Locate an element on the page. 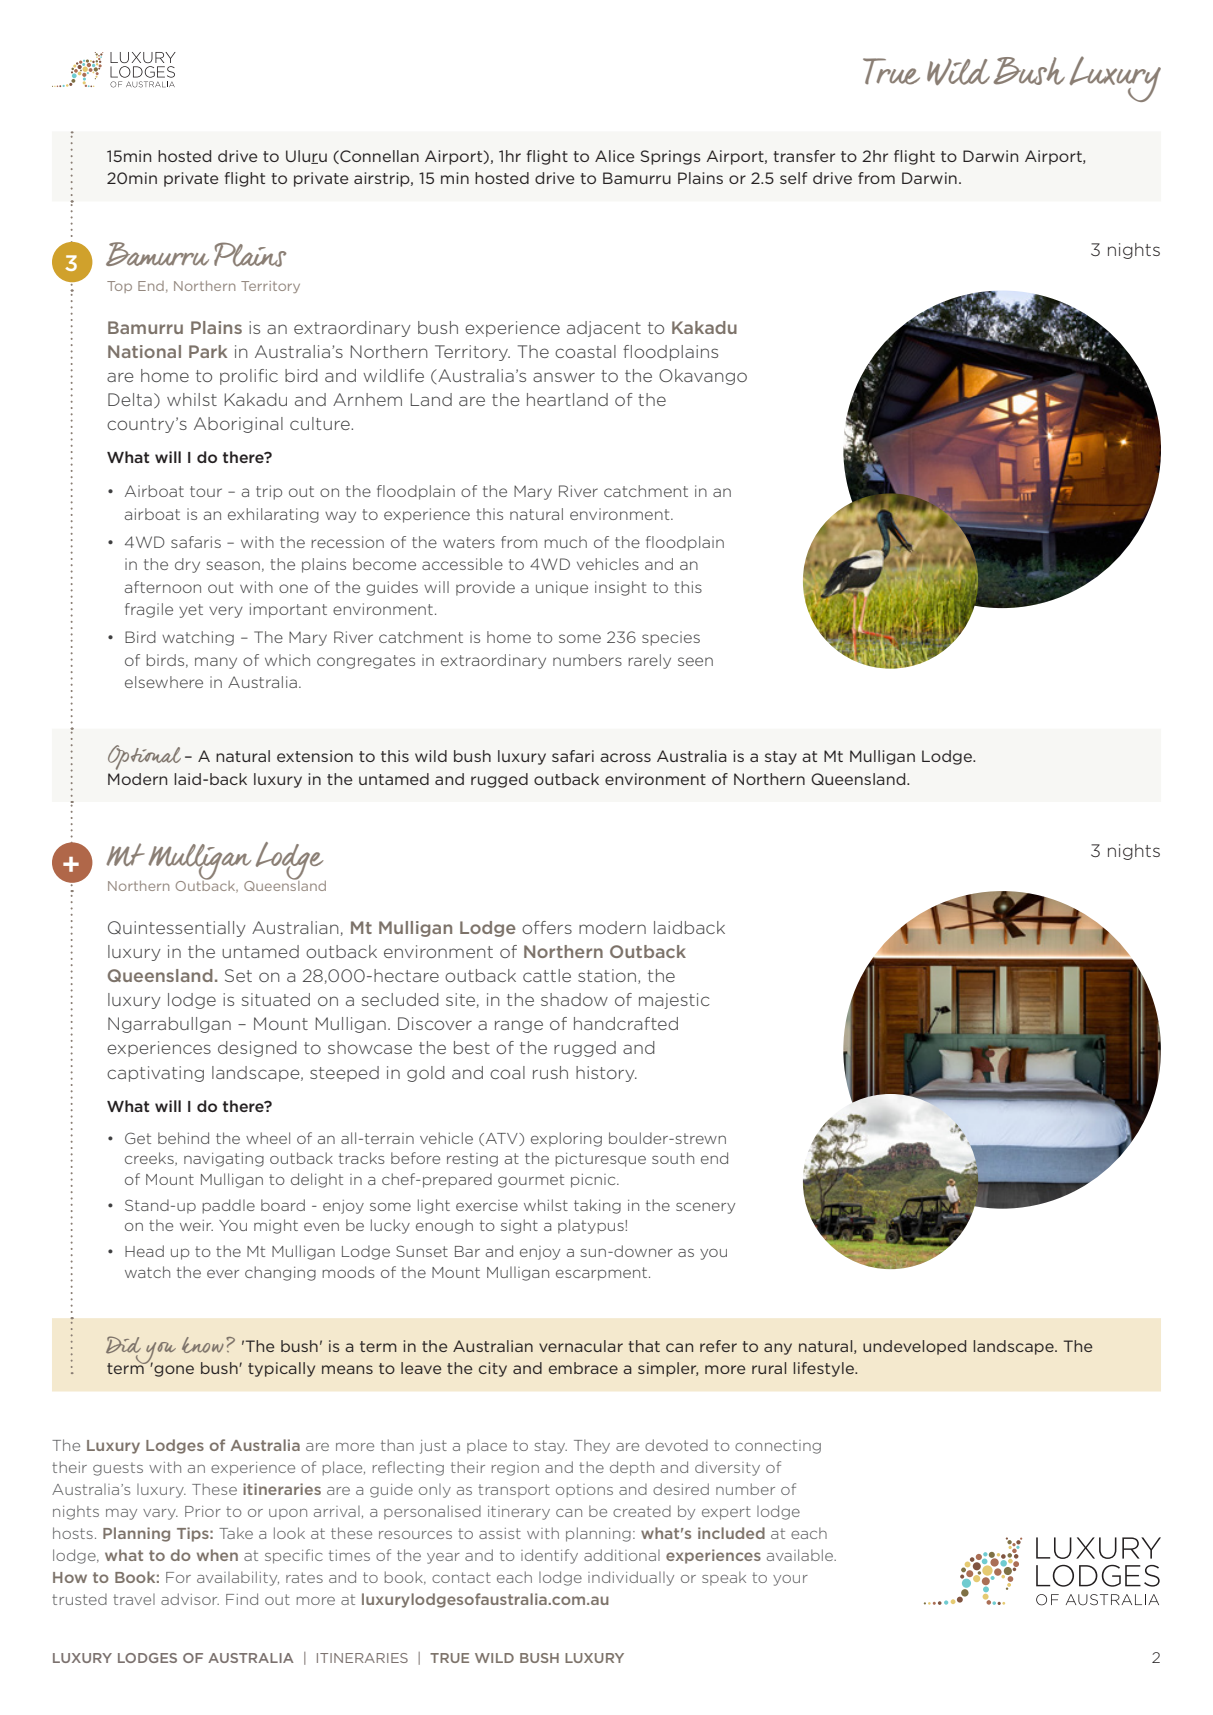 This image has height=1715, width=1213. weir is located at coordinates (196, 1225).
